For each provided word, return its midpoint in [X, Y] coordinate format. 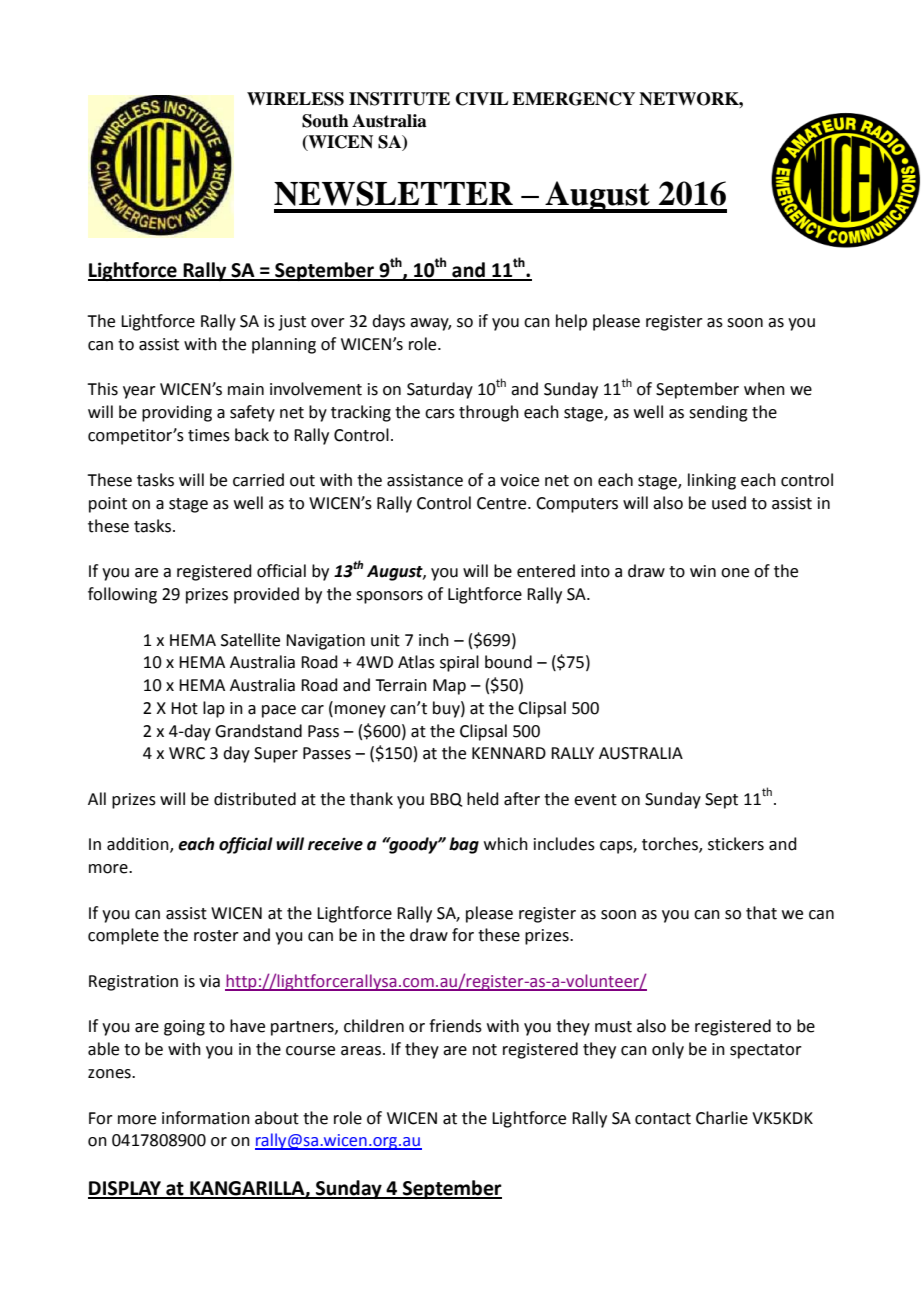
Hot [184, 708]
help [571, 322]
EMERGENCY [573, 99]
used [729, 503]
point [108, 505]
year [139, 392]
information [206, 1118]
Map [449, 687]
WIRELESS [295, 99]
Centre [503, 503]
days [388, 322]
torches [671, 845]
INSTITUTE [399, 99]
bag [464, 845]
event [595, 800]
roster [216, 936]
